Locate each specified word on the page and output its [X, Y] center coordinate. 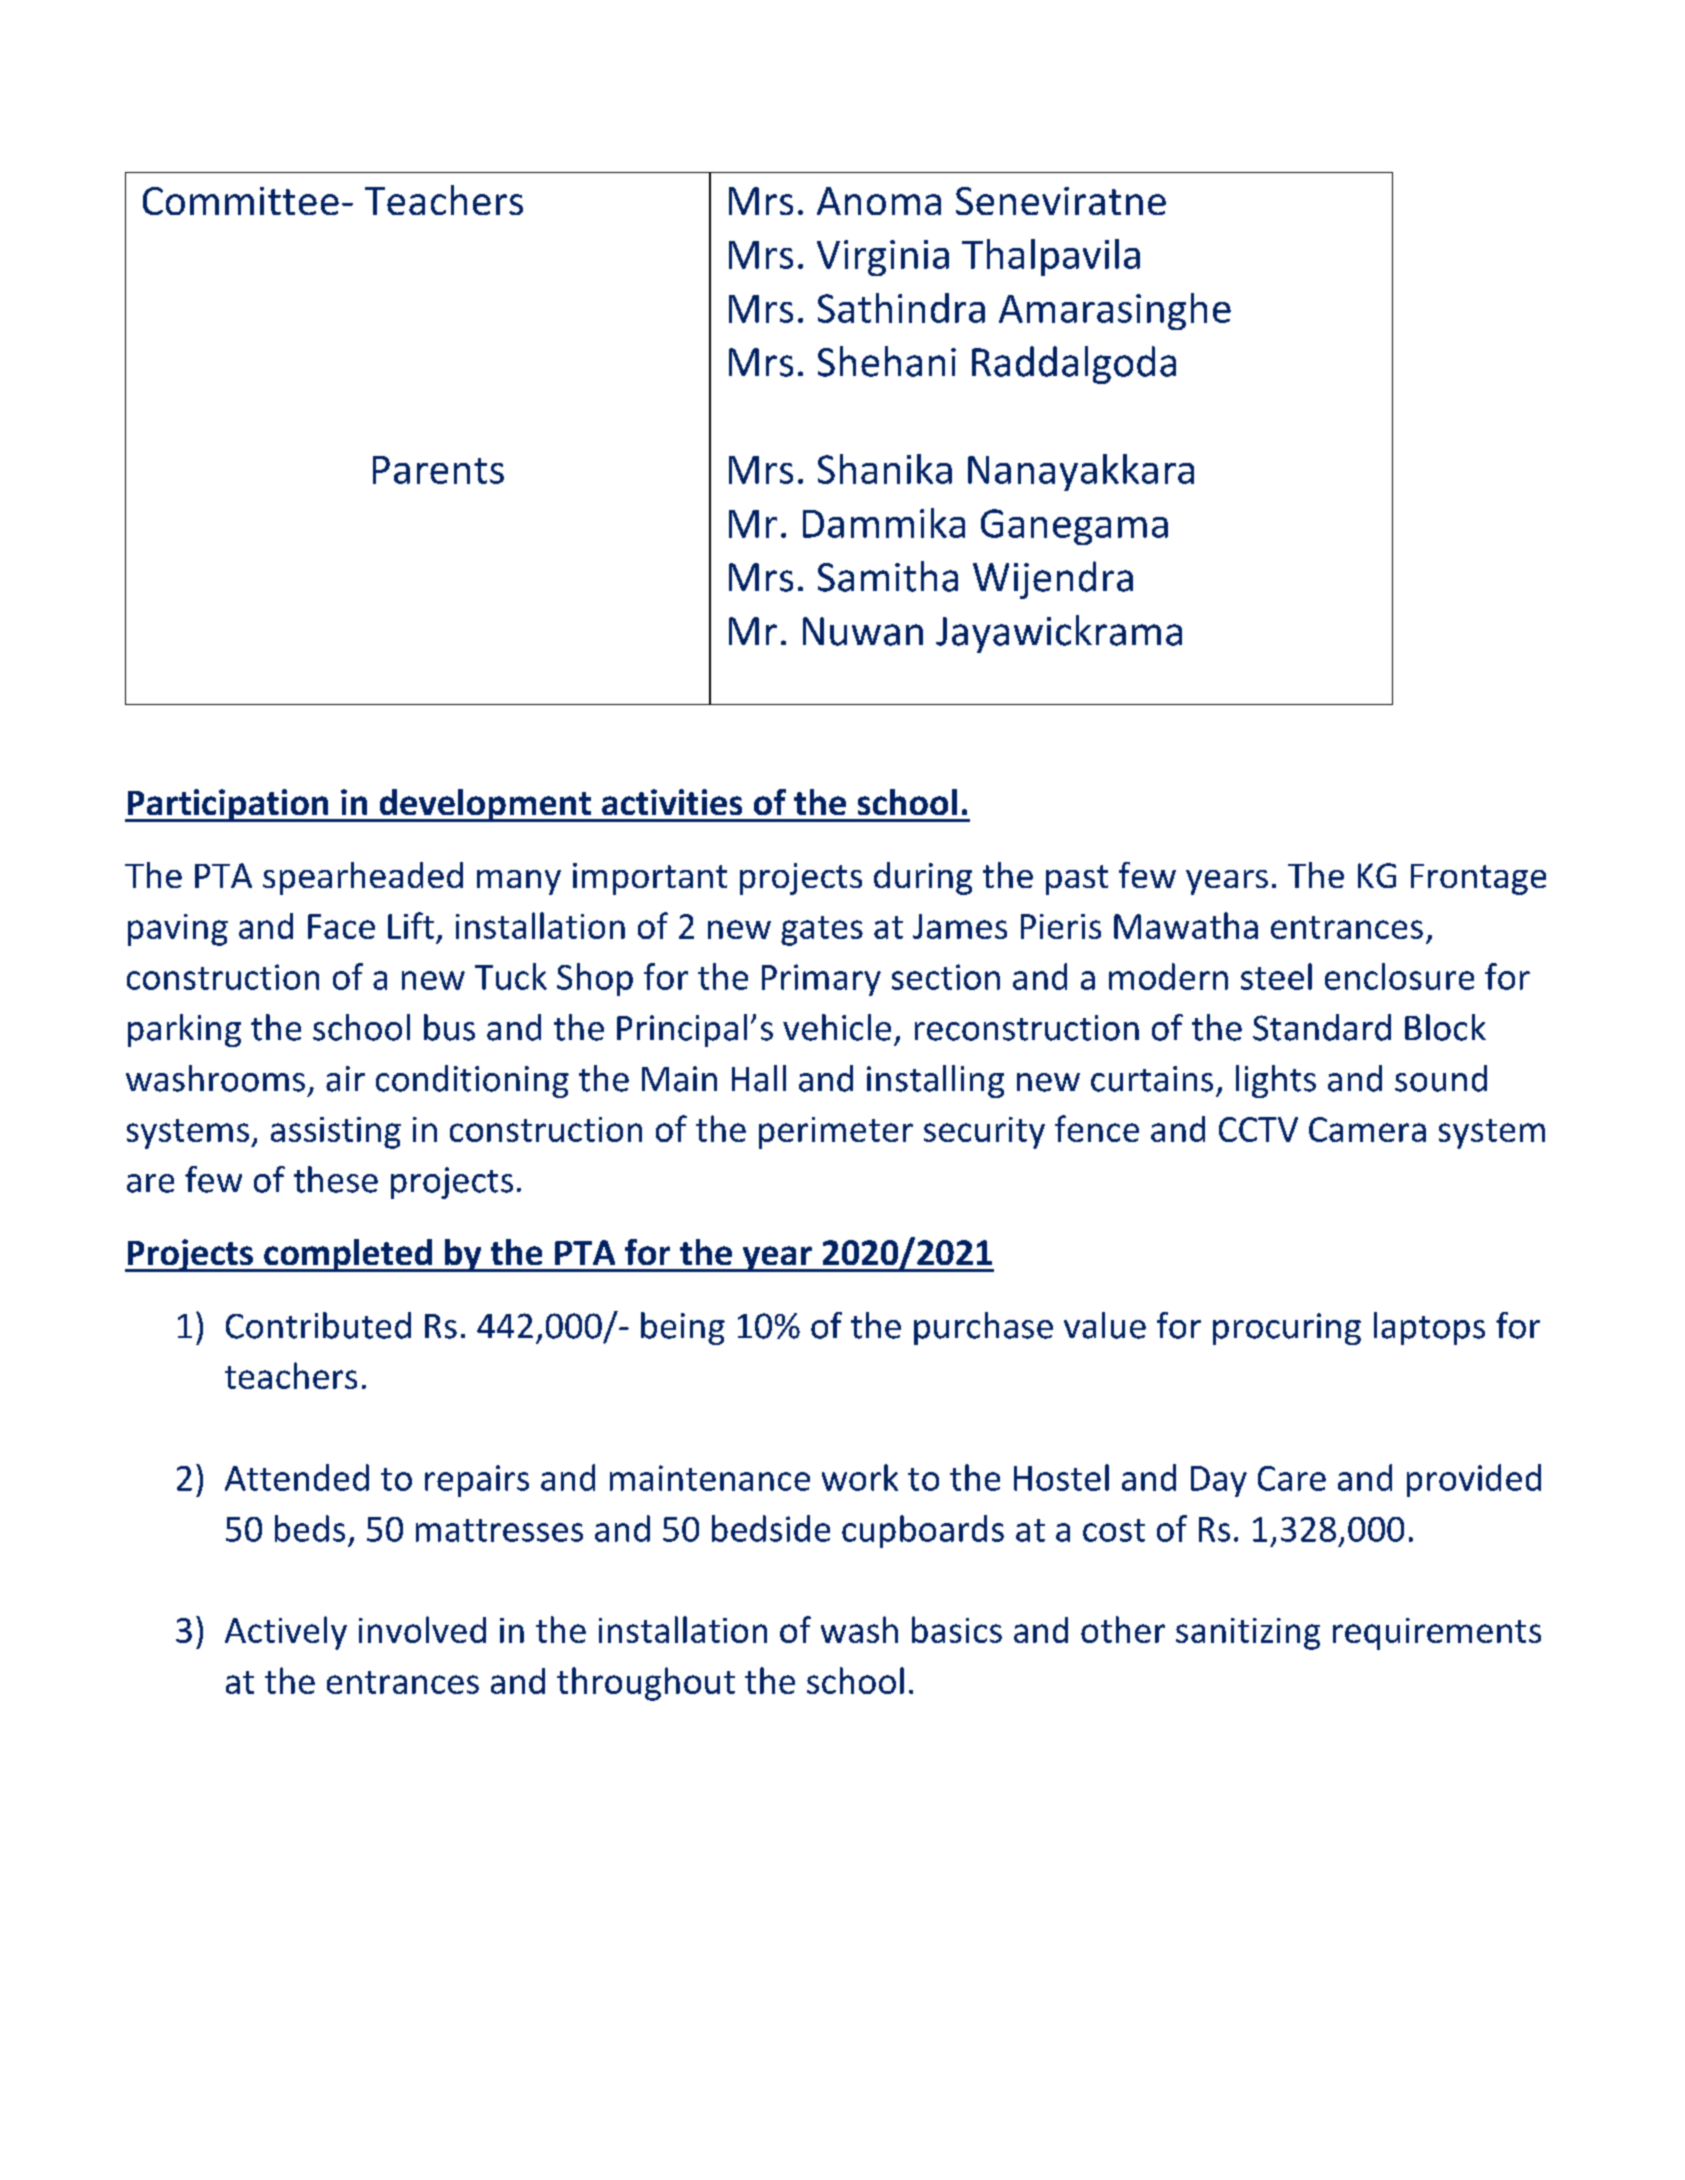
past [1077, 880]
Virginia [883, 258]
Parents [438, 470]
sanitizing [1248, 1634]
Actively [286, 1633]
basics [957, 1629]
